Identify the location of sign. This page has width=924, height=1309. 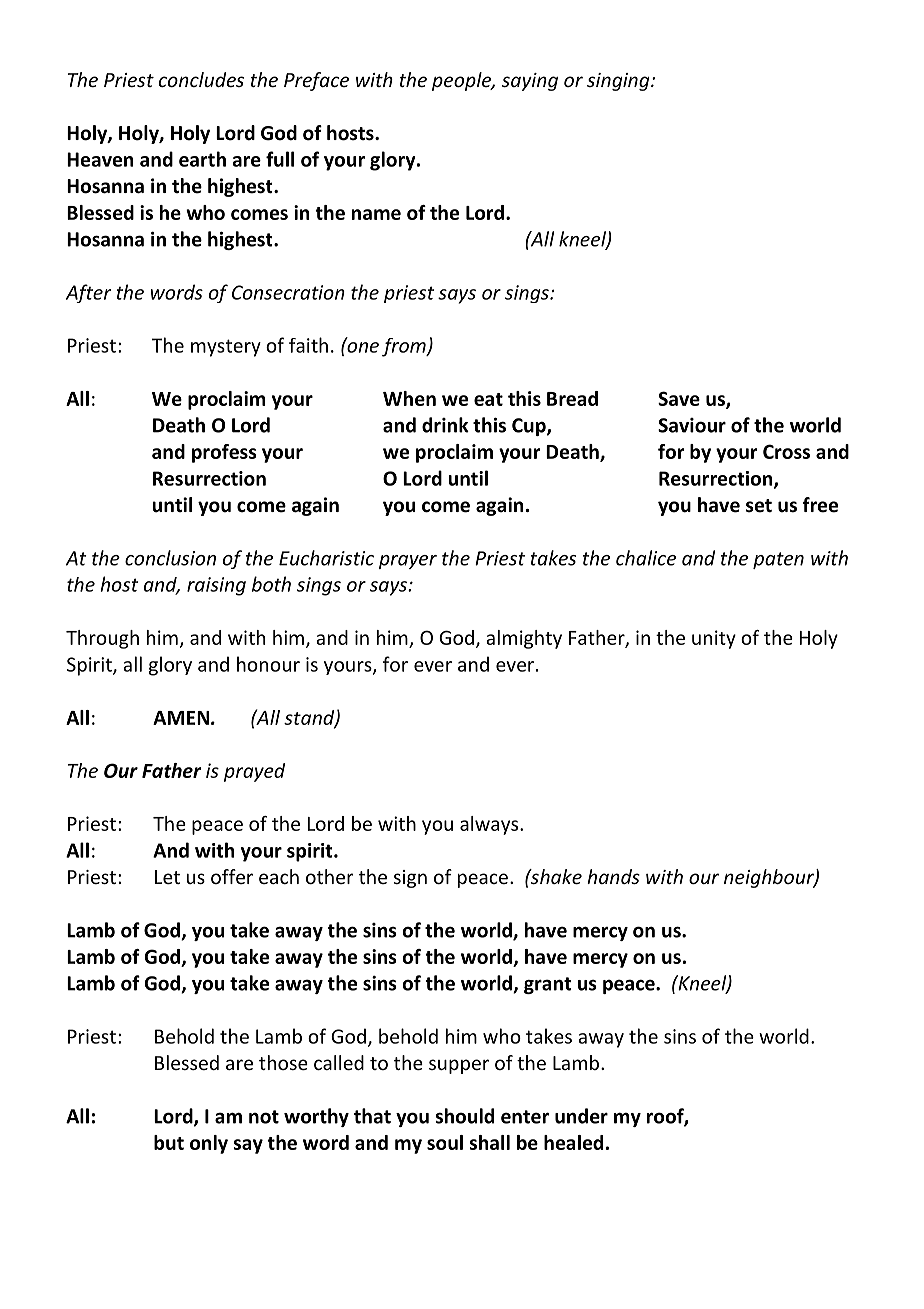
(410, 879).
